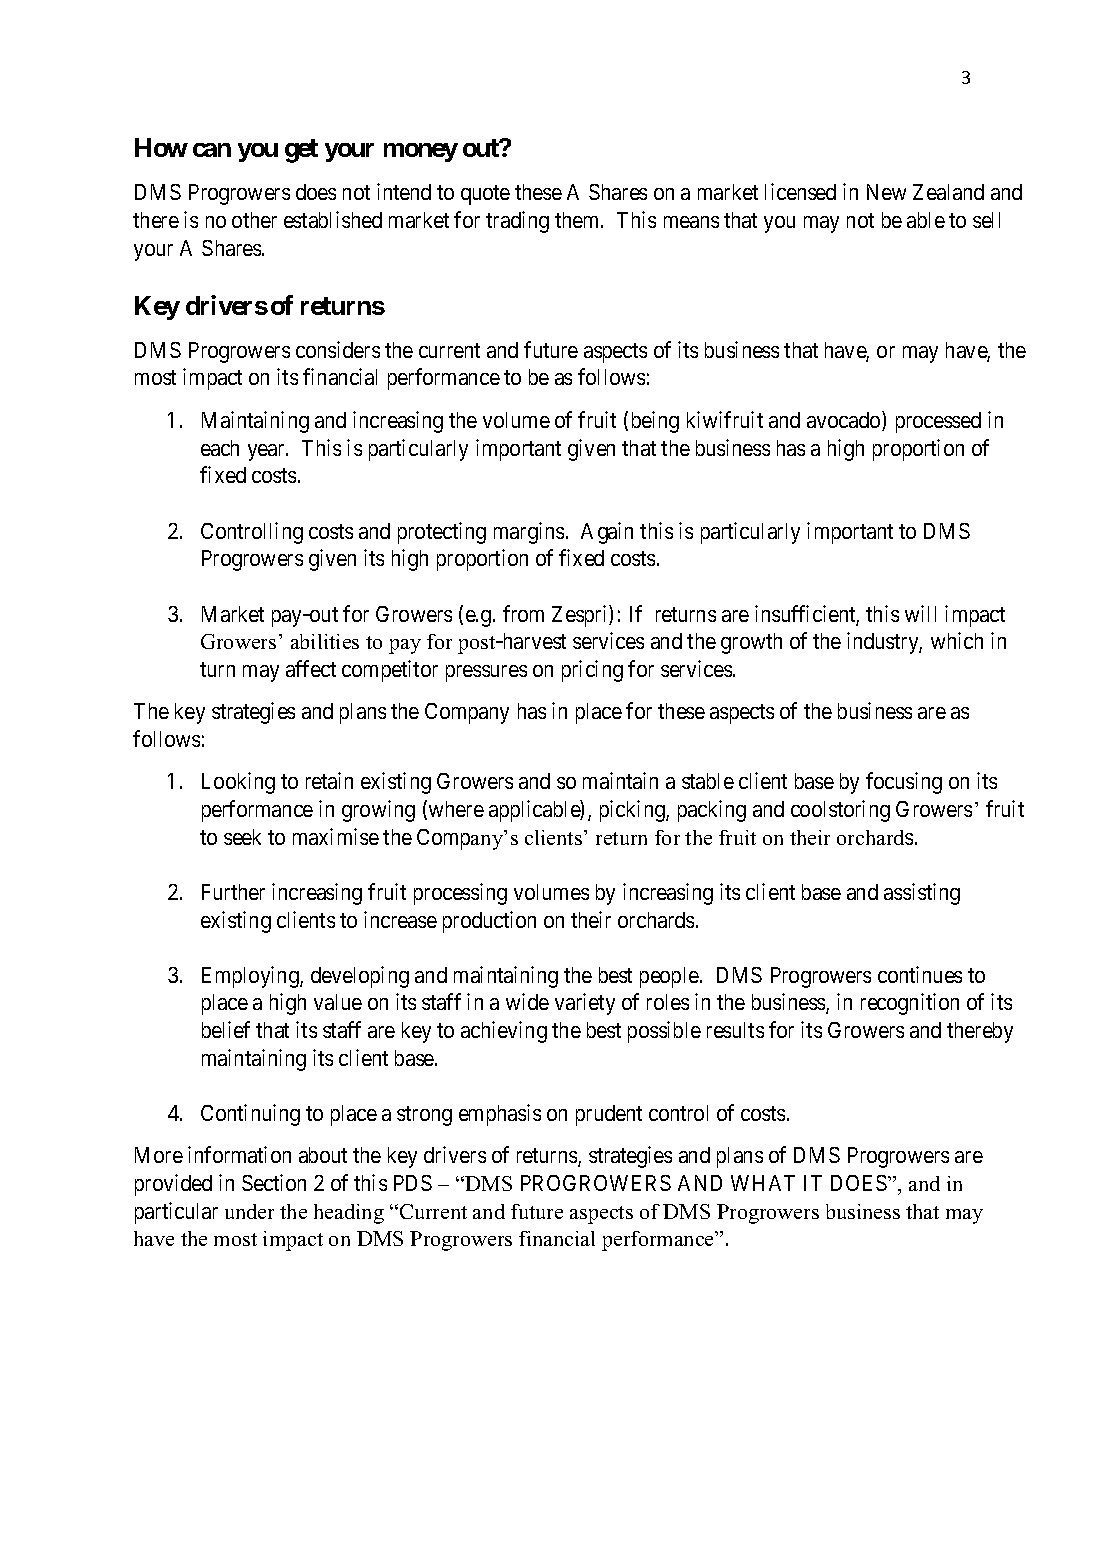 The image size is (1105, 1562). Describe the element at coordinates (267, 452) in the screenshot. I see `year` at that location.
